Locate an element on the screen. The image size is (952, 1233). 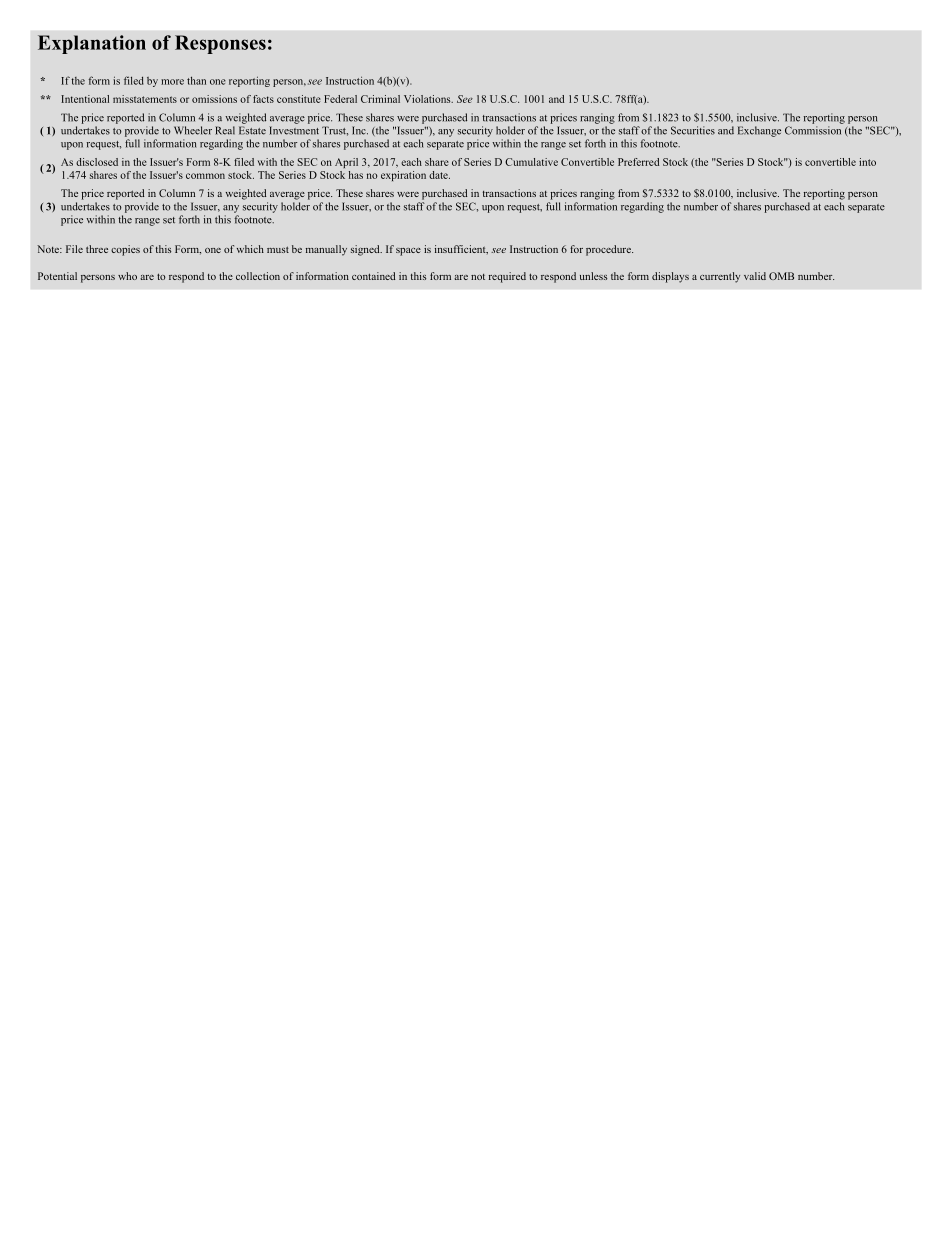
required is located at coordinates (507, 277).
